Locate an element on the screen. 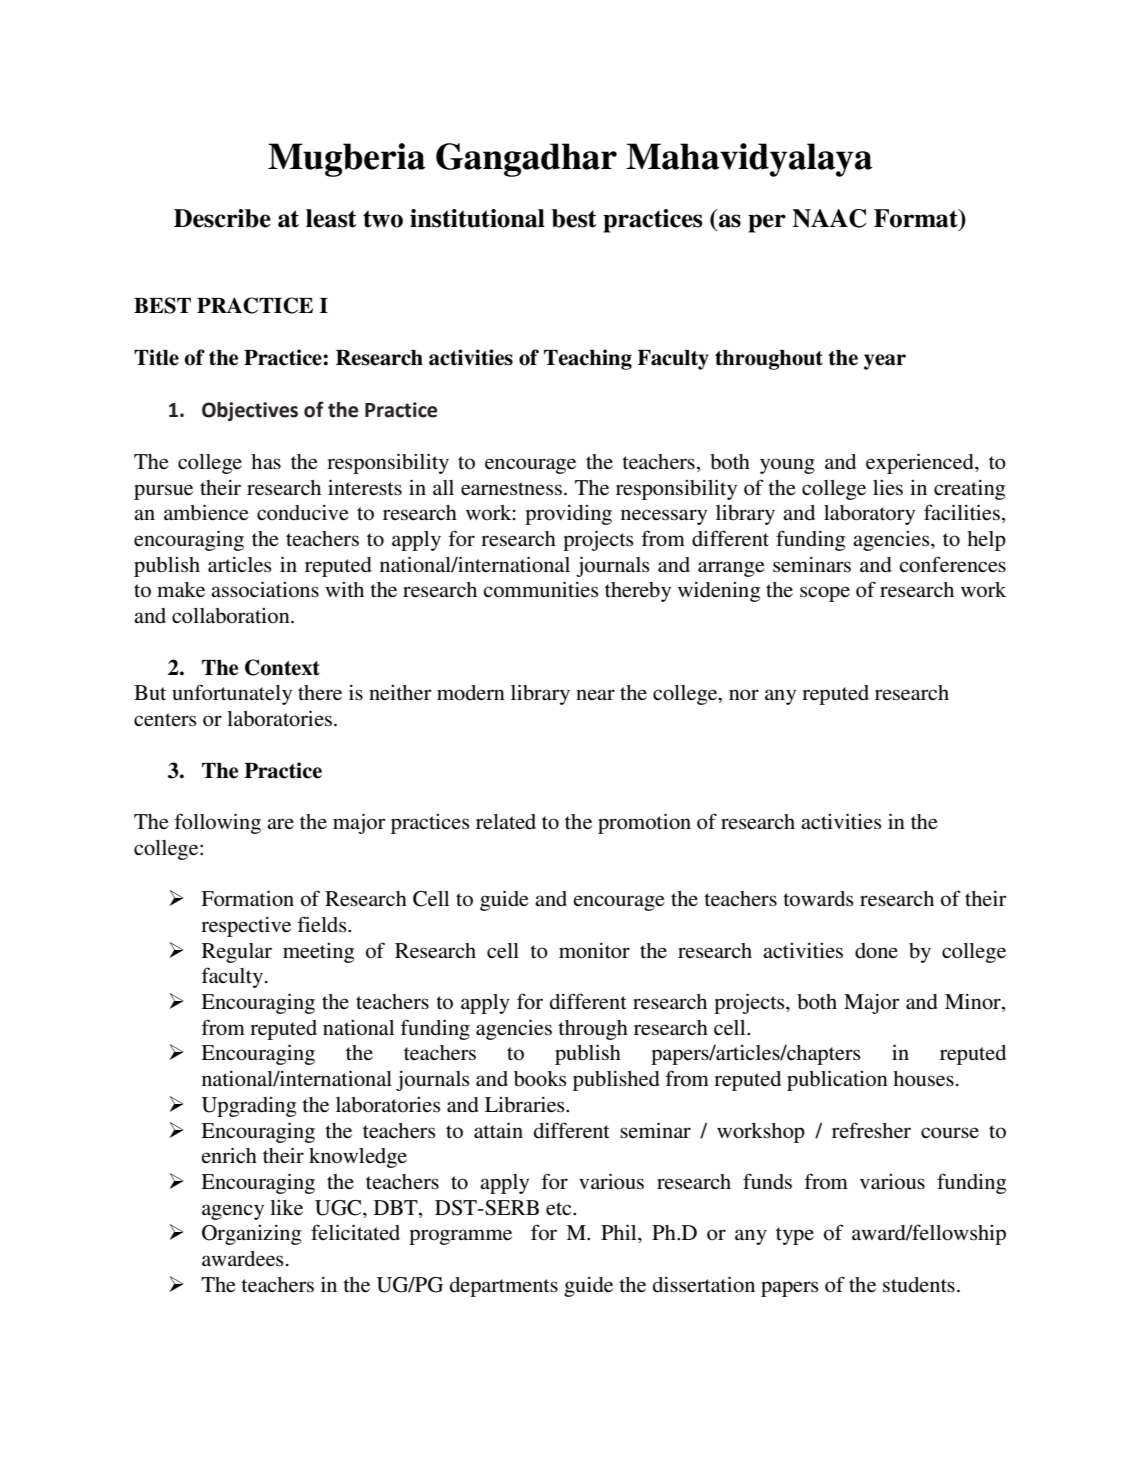 This screenshot has width=1141, height=1476. students is located at coordinates (919, 1285).
